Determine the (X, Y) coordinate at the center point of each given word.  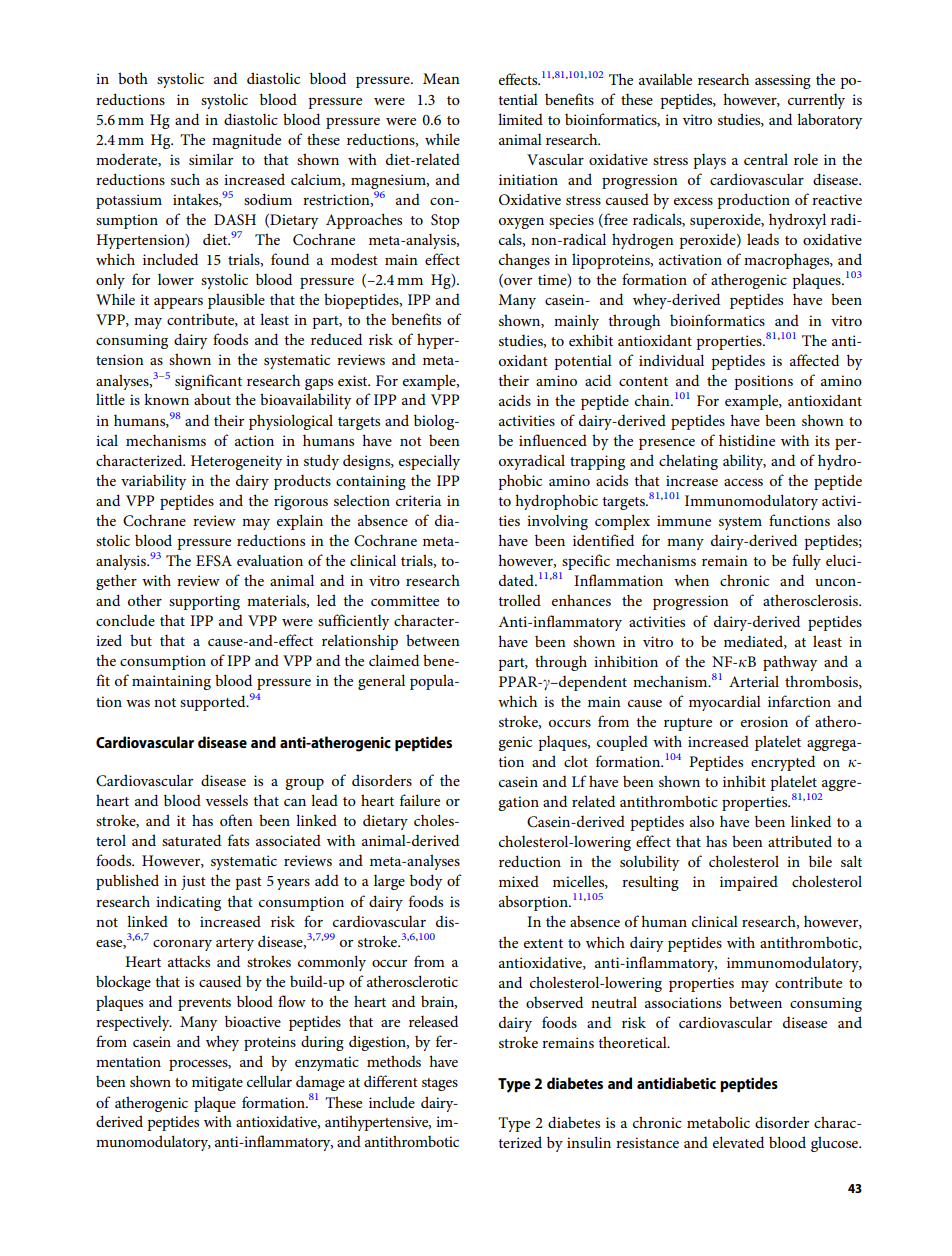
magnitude (246, 141)
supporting (204, 602)
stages (440, 1084)
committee (405, 600)
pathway (790, 663)
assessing (783, 81)
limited (520, 119)
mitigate (217, 1083)
